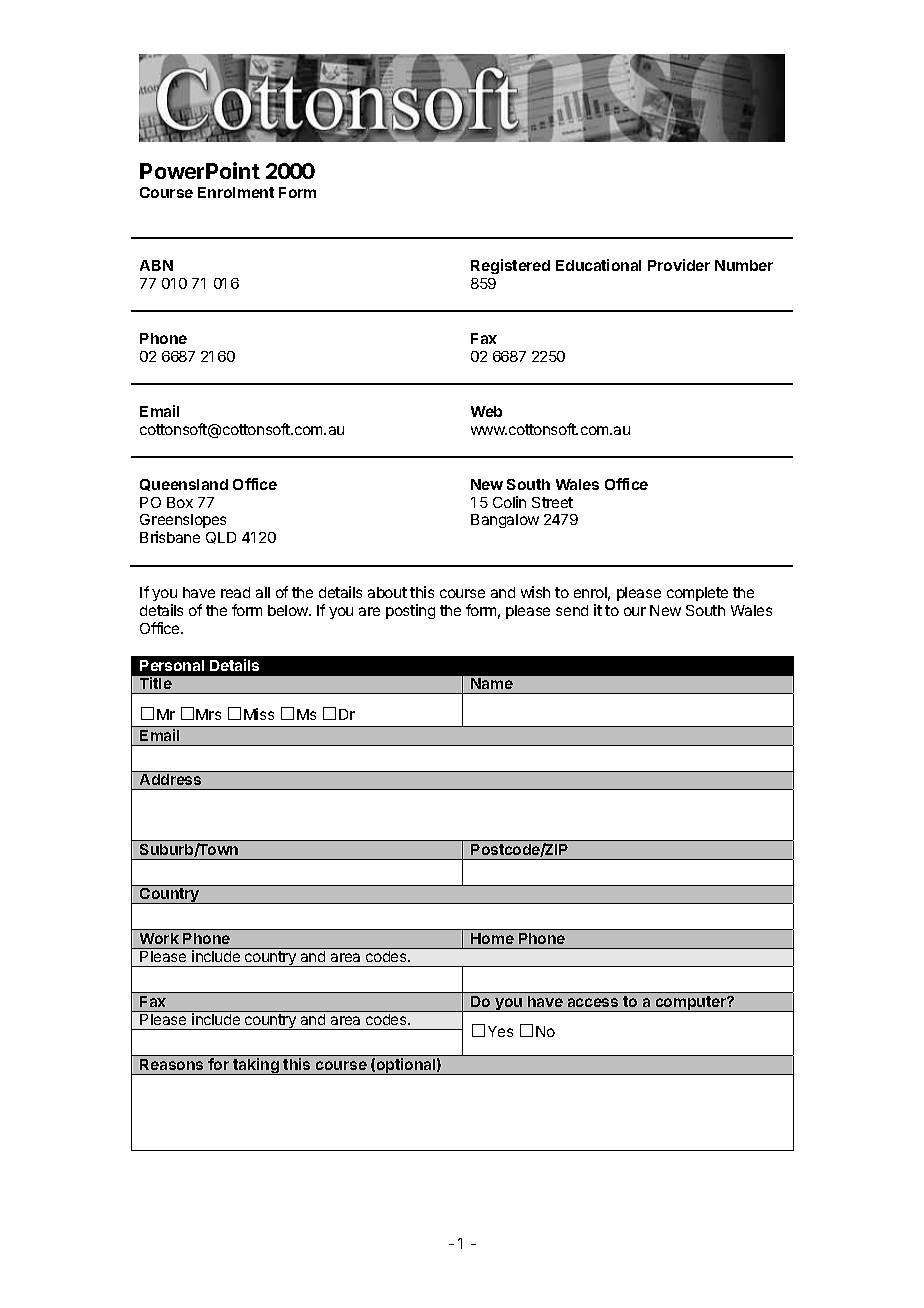 This screenshot has width=924, height=1308. I want to click on Provider, so click(679, 265).
